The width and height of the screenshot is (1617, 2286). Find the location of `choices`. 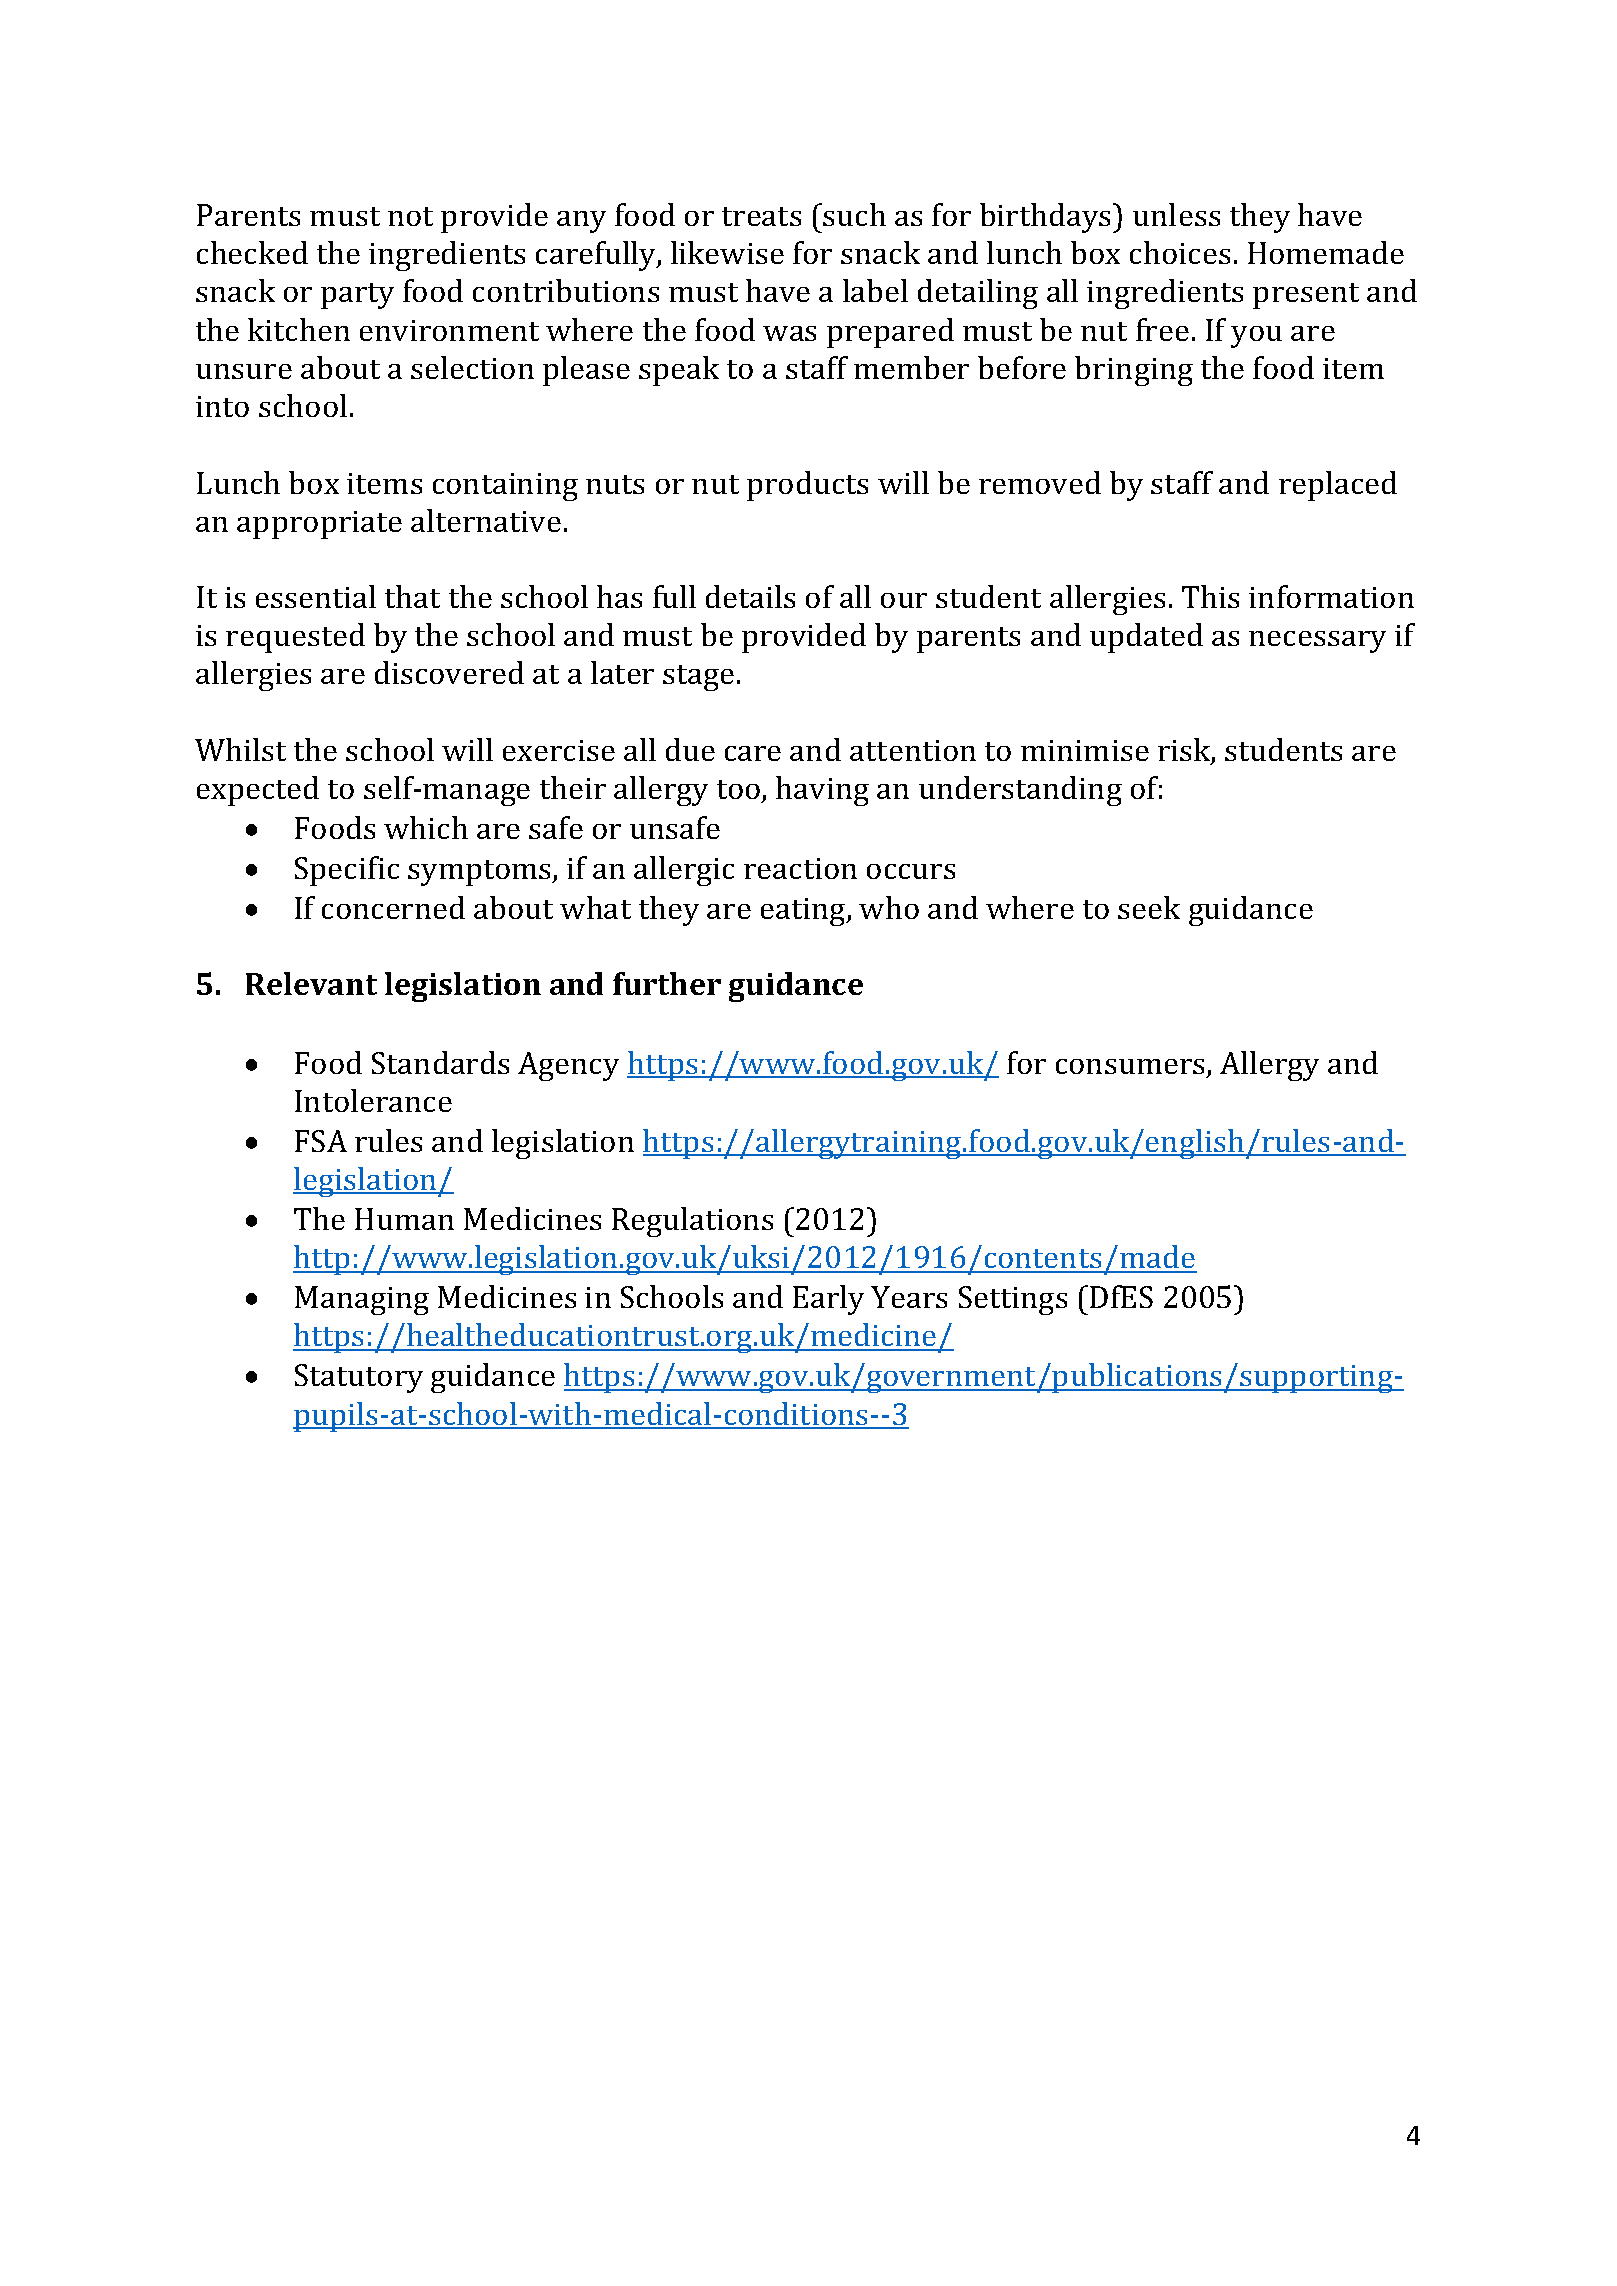

choices is located at coordinates (1180, 252).
